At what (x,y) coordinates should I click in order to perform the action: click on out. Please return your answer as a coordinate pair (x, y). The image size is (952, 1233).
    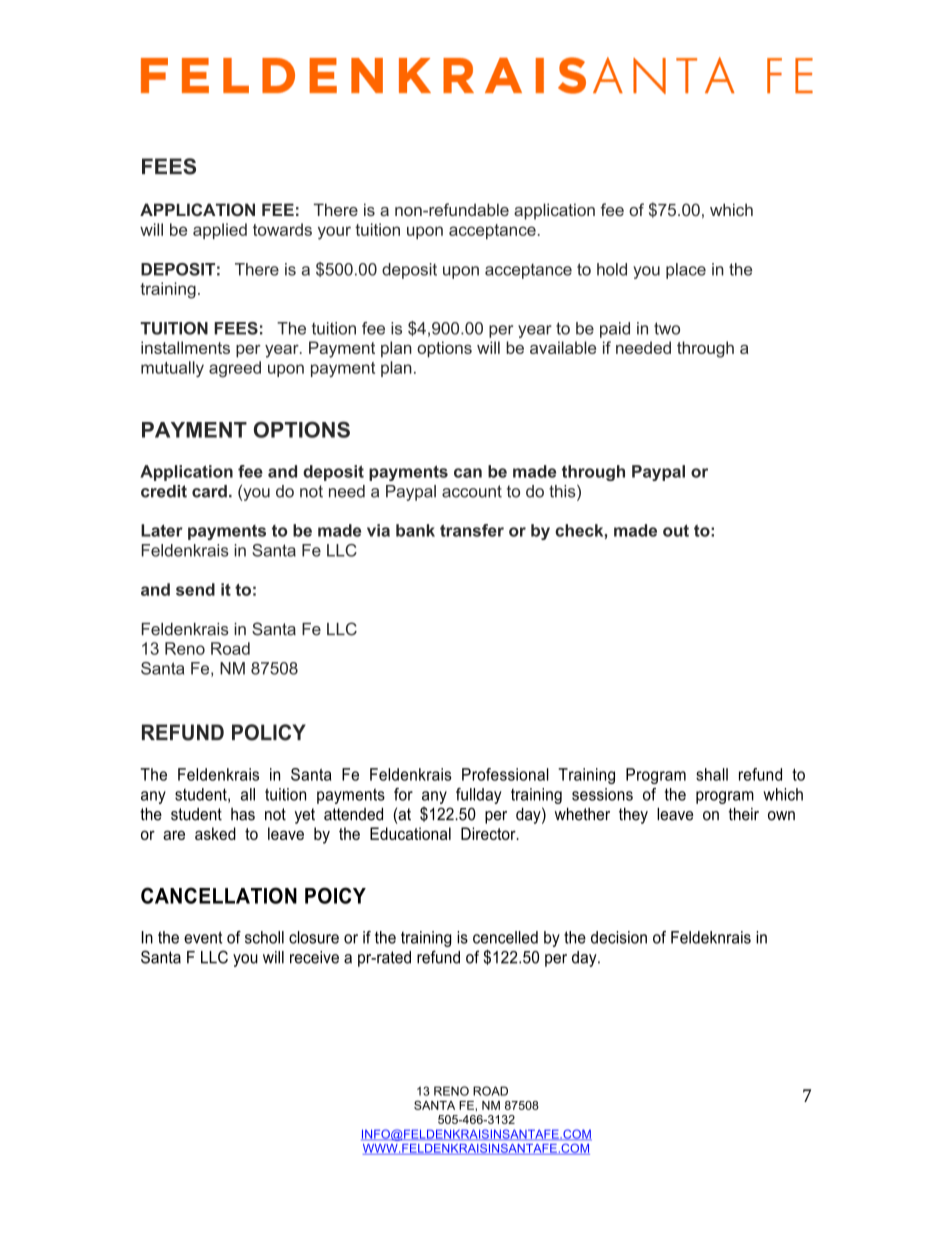
    Looking at the image, I should click on (676, 530).
